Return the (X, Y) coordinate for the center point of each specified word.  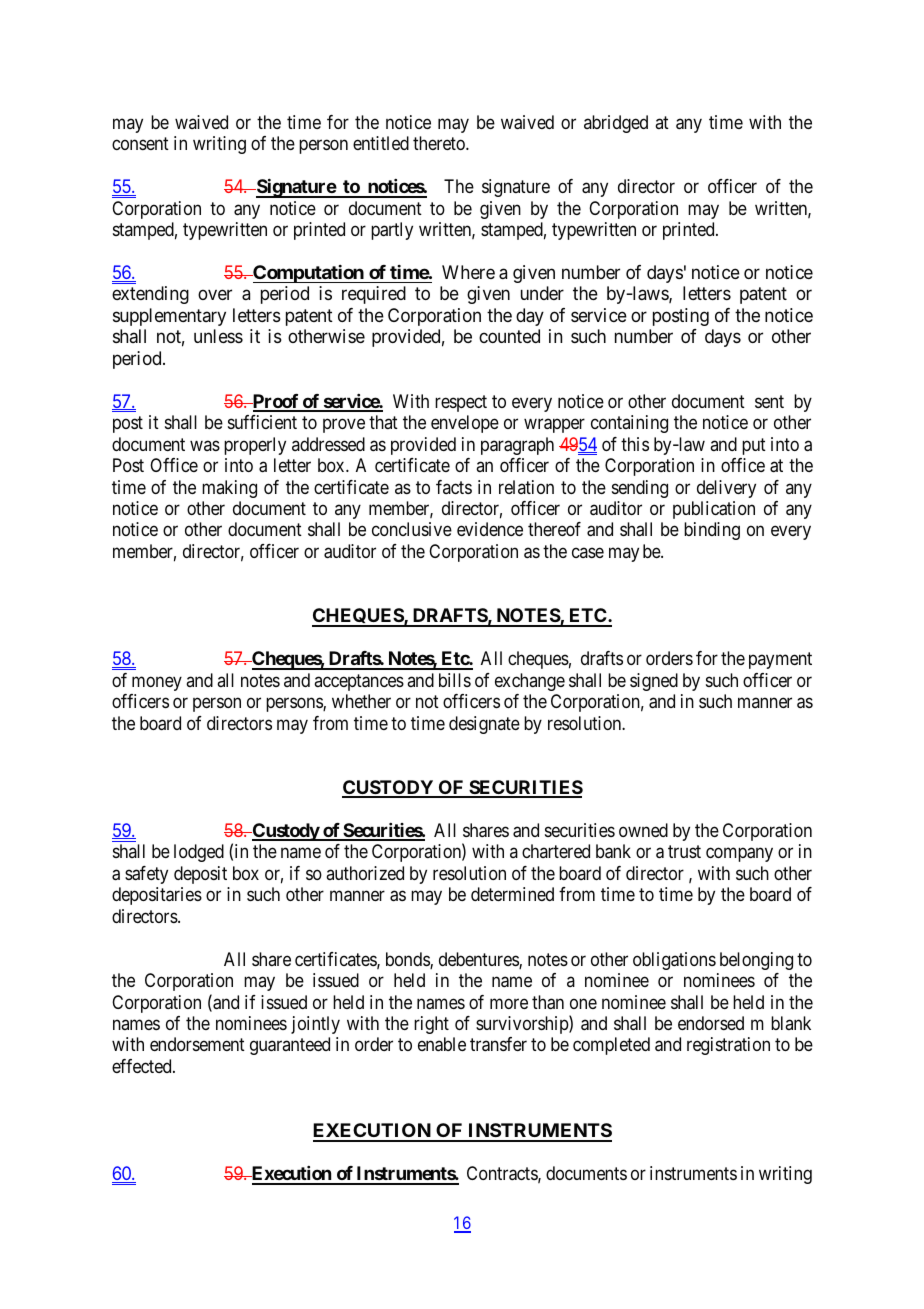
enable (442, 1044)
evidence (490, 529)
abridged (616, 124)
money (157, 683)
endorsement (197, 1044)
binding (712, 531)
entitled (381, 143)
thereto (440, 143)
